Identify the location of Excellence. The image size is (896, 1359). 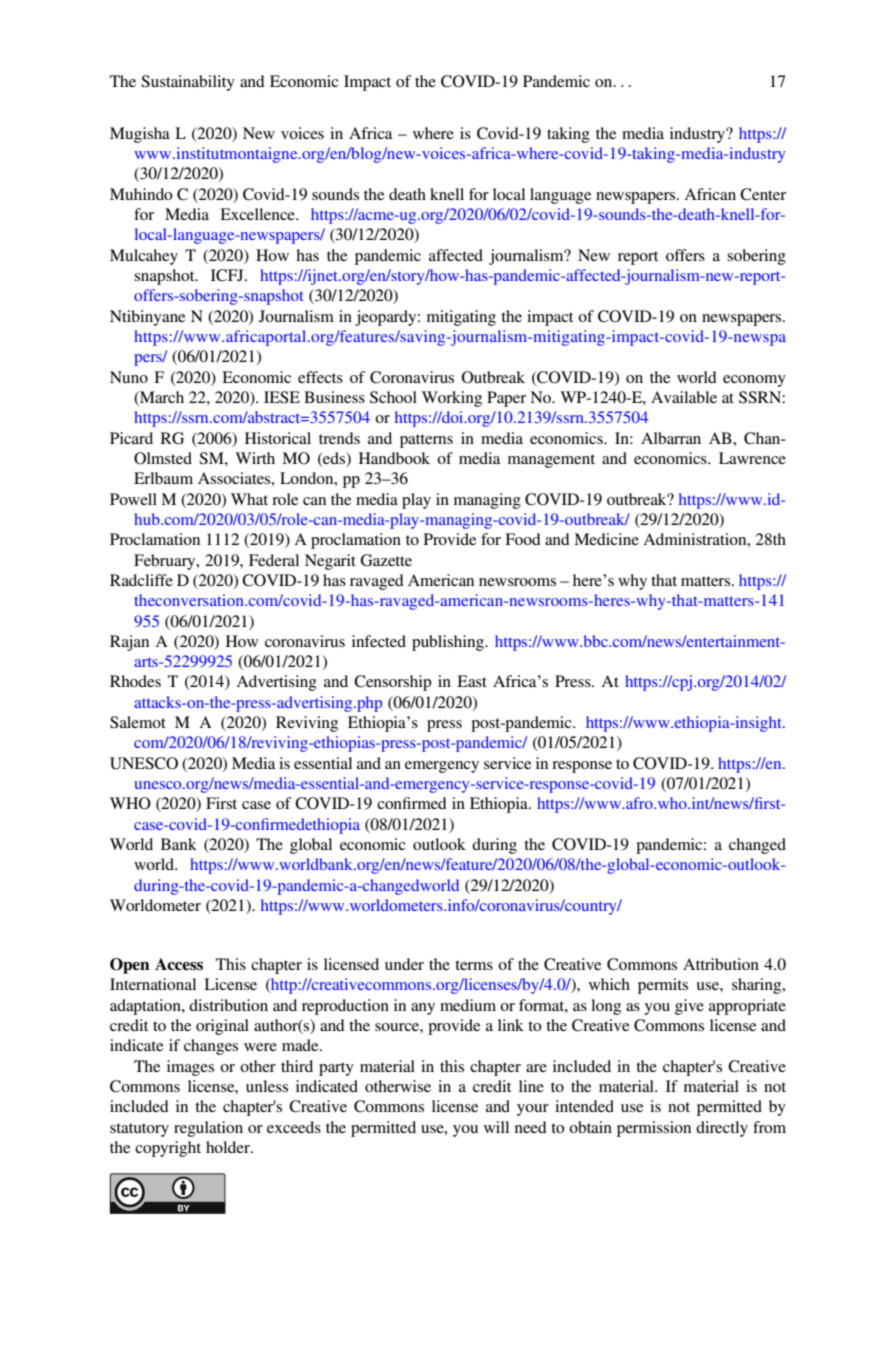
(258, 214).
